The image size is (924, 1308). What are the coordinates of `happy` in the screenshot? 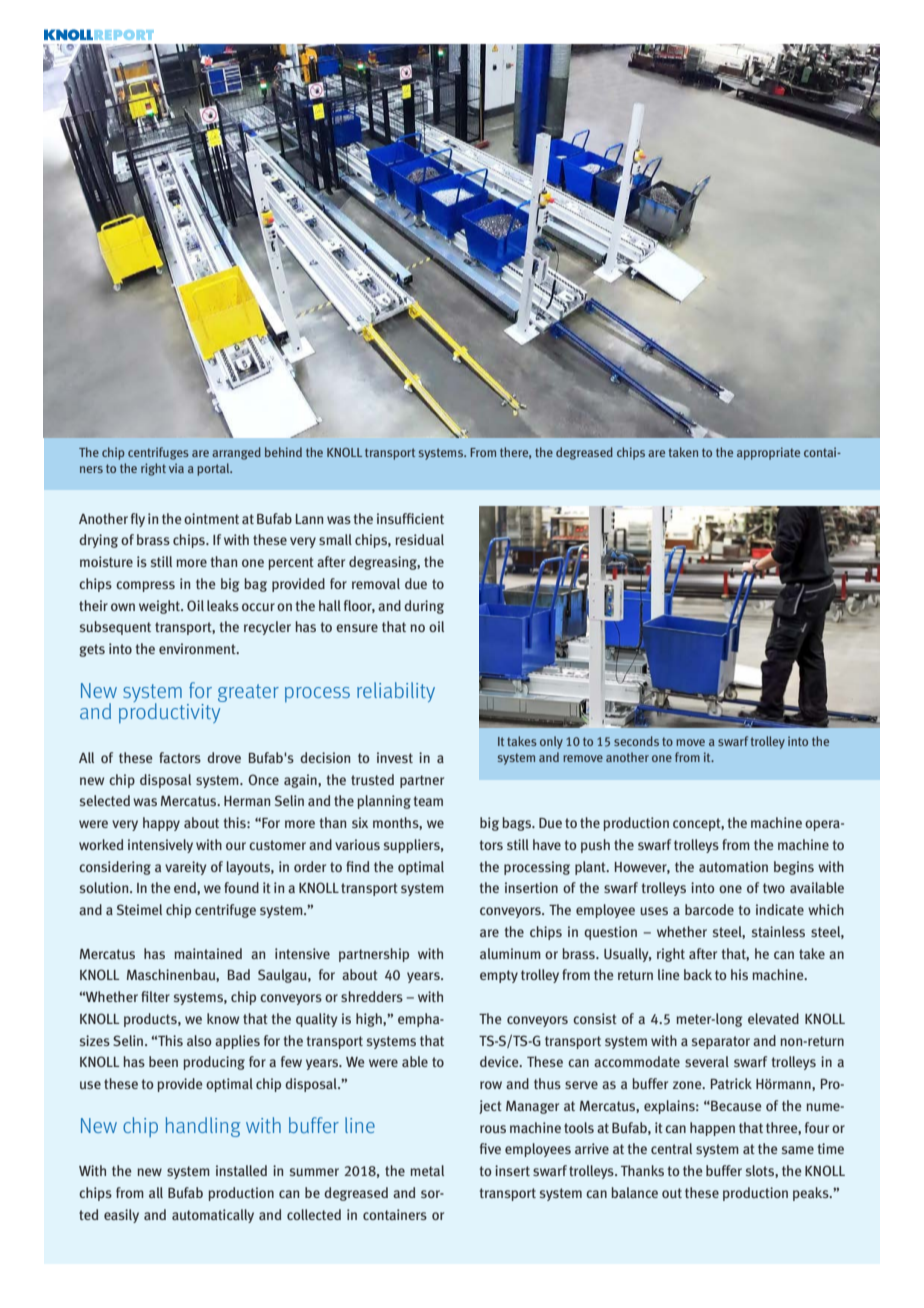 It's located at (161, 824).
